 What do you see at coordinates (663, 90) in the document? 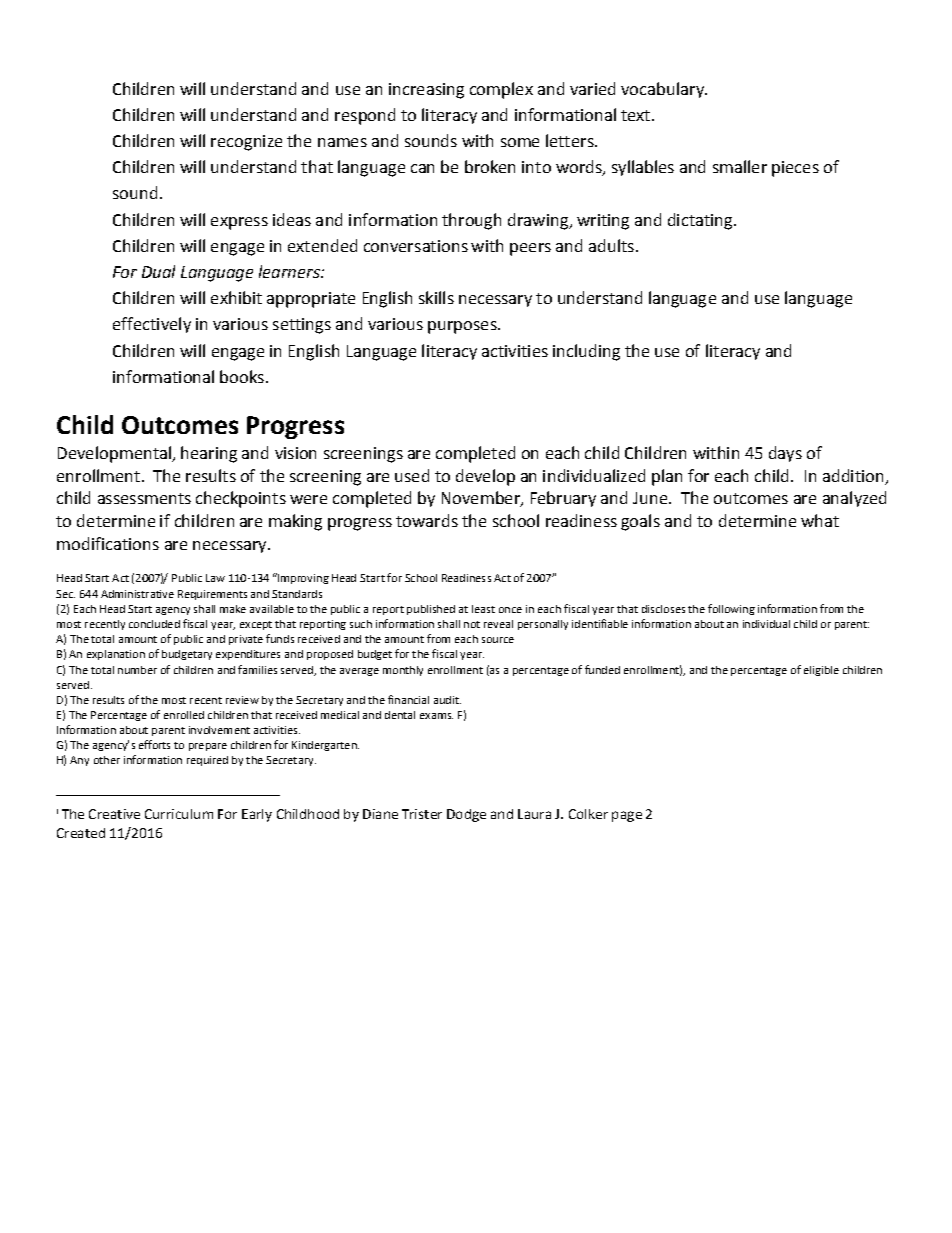
I see `vocabulary` at bounding box center [663, 90].
